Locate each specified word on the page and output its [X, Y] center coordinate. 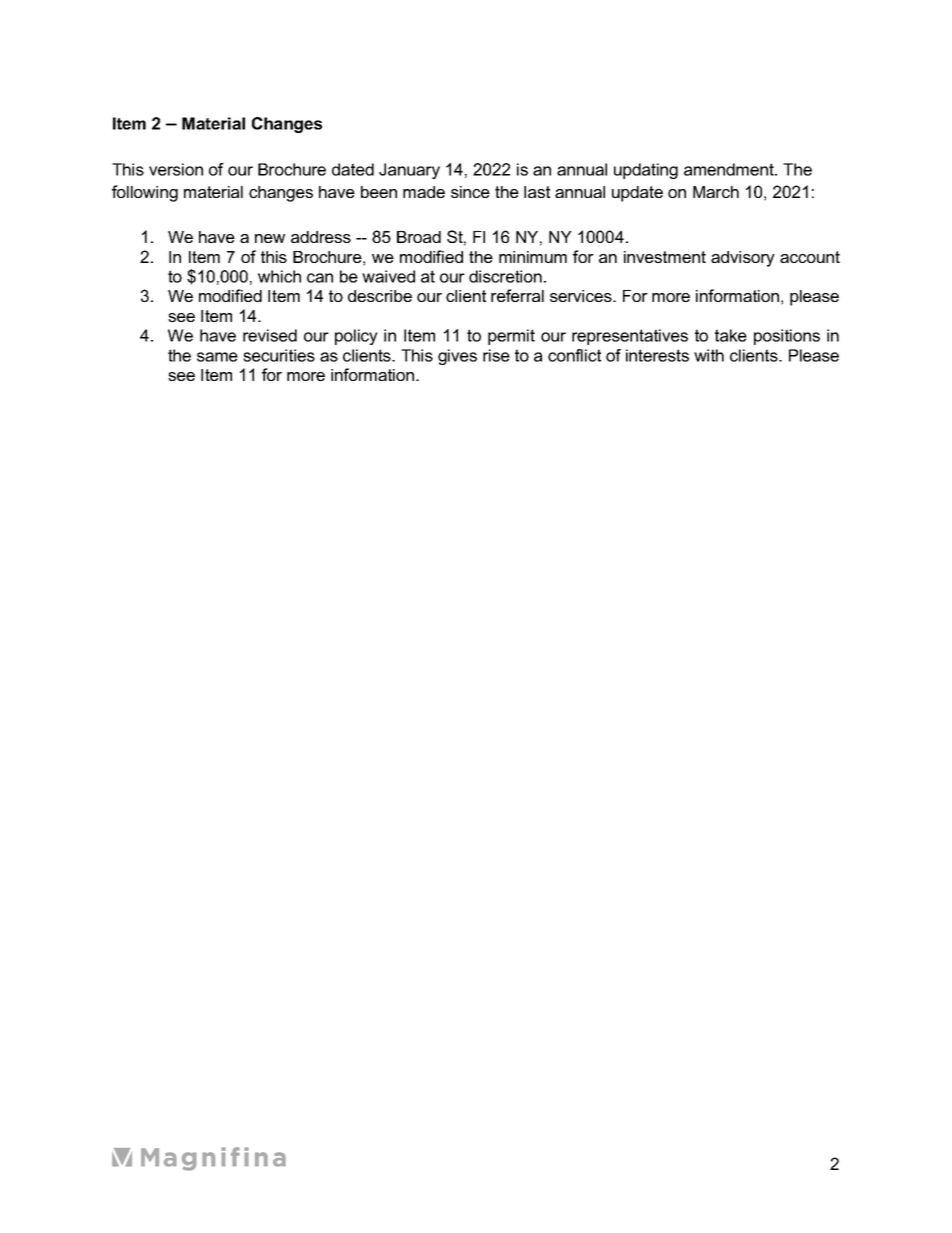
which [279, 276]
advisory [743, 259]
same [217, 357]
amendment [730, 169]
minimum [533, 257]
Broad [419, 237]
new [270, 238]
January [409, 171]
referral [517, 295]
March [716, 192]
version [176, 169]
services [582, 296]
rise [496, 355]
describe [380, 296]
